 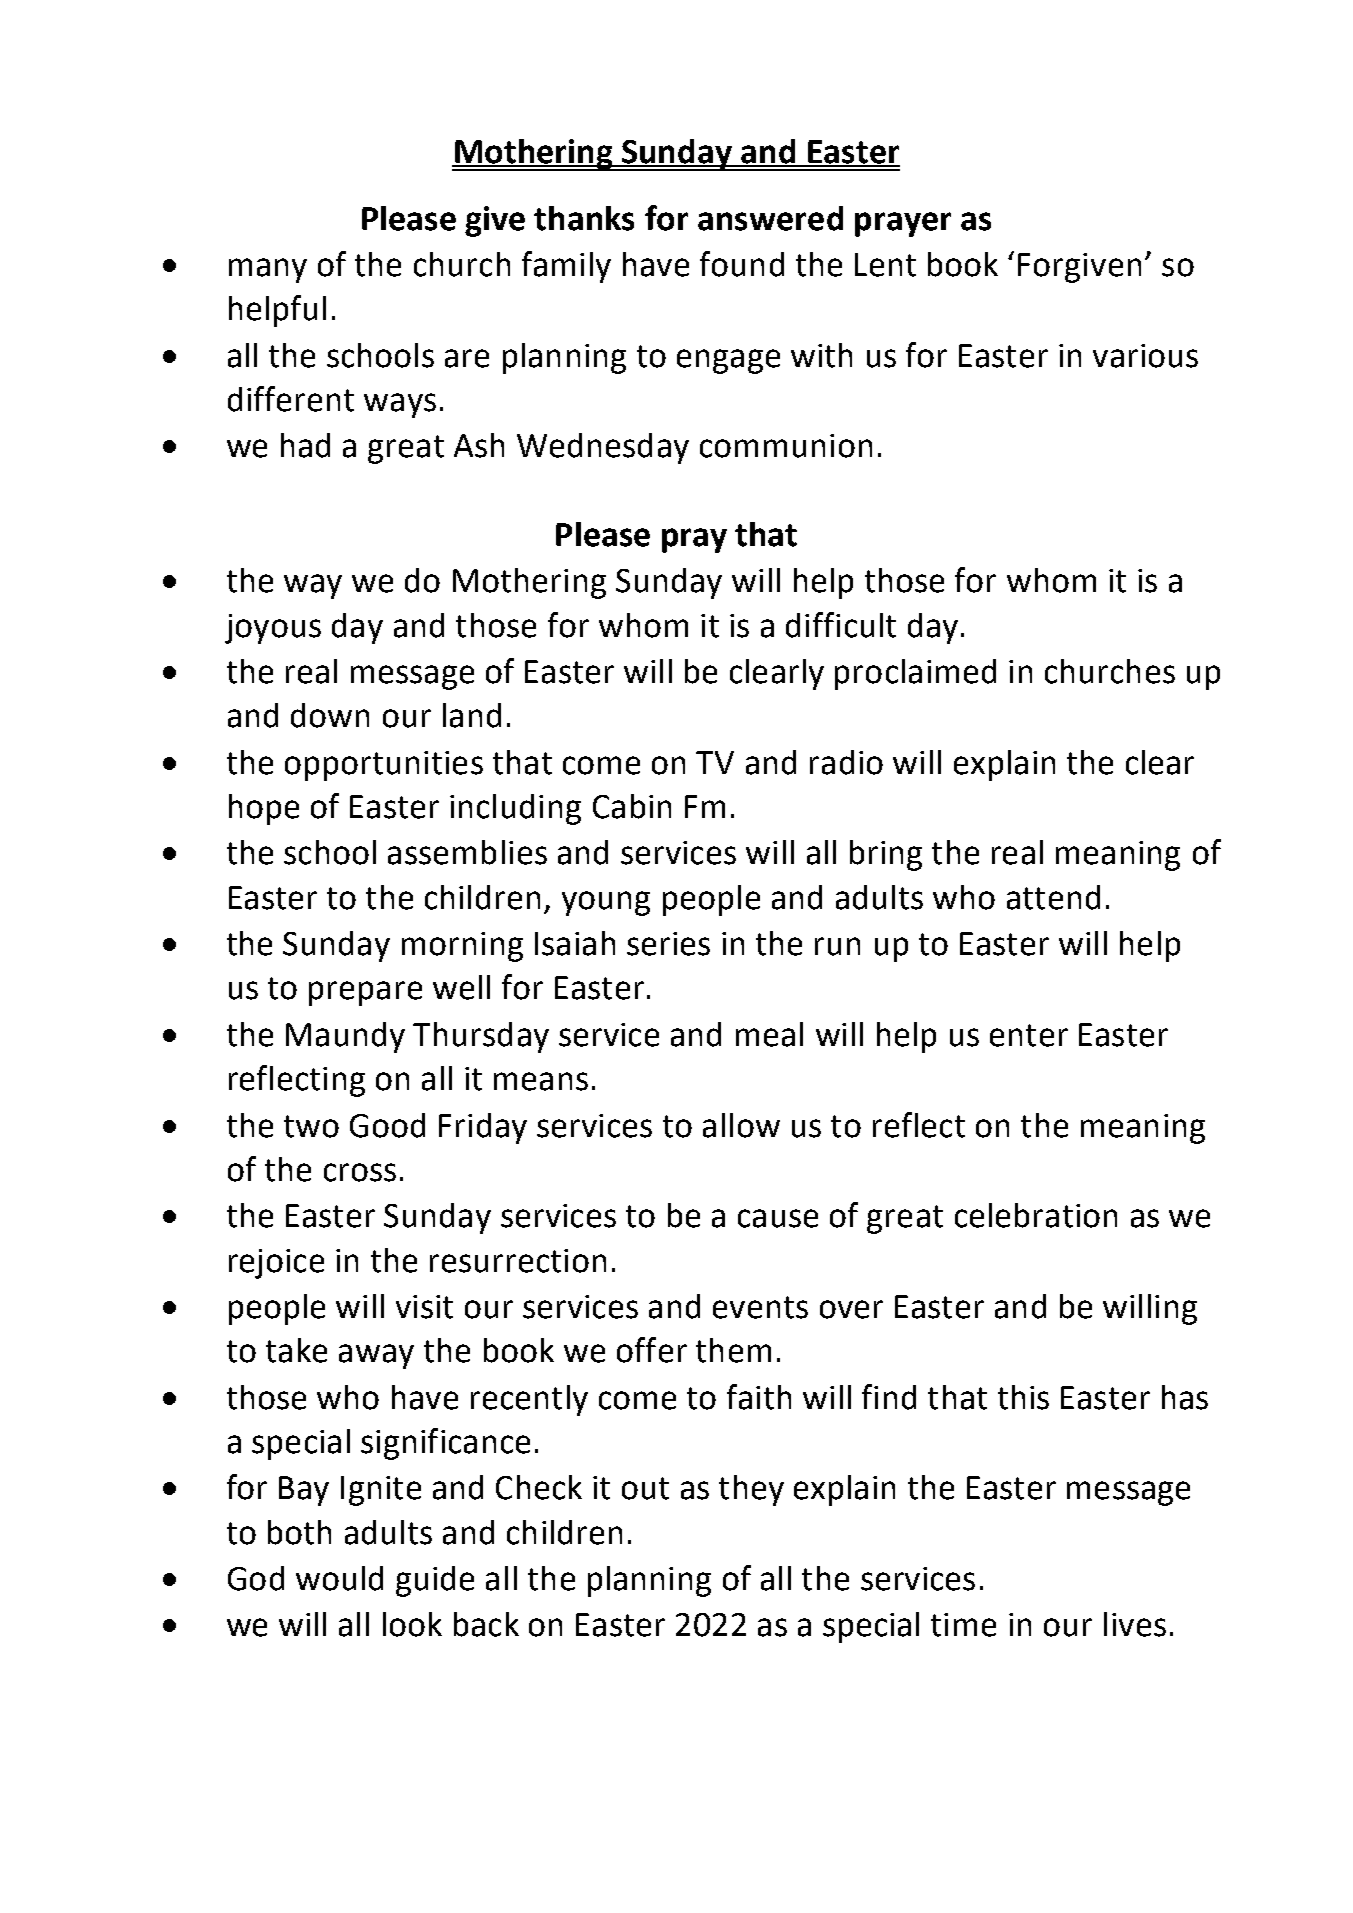 What do you see at coordinates (915, 674) in the screenshot?
I see `proclaimed` at bounding box center [915, 674].
